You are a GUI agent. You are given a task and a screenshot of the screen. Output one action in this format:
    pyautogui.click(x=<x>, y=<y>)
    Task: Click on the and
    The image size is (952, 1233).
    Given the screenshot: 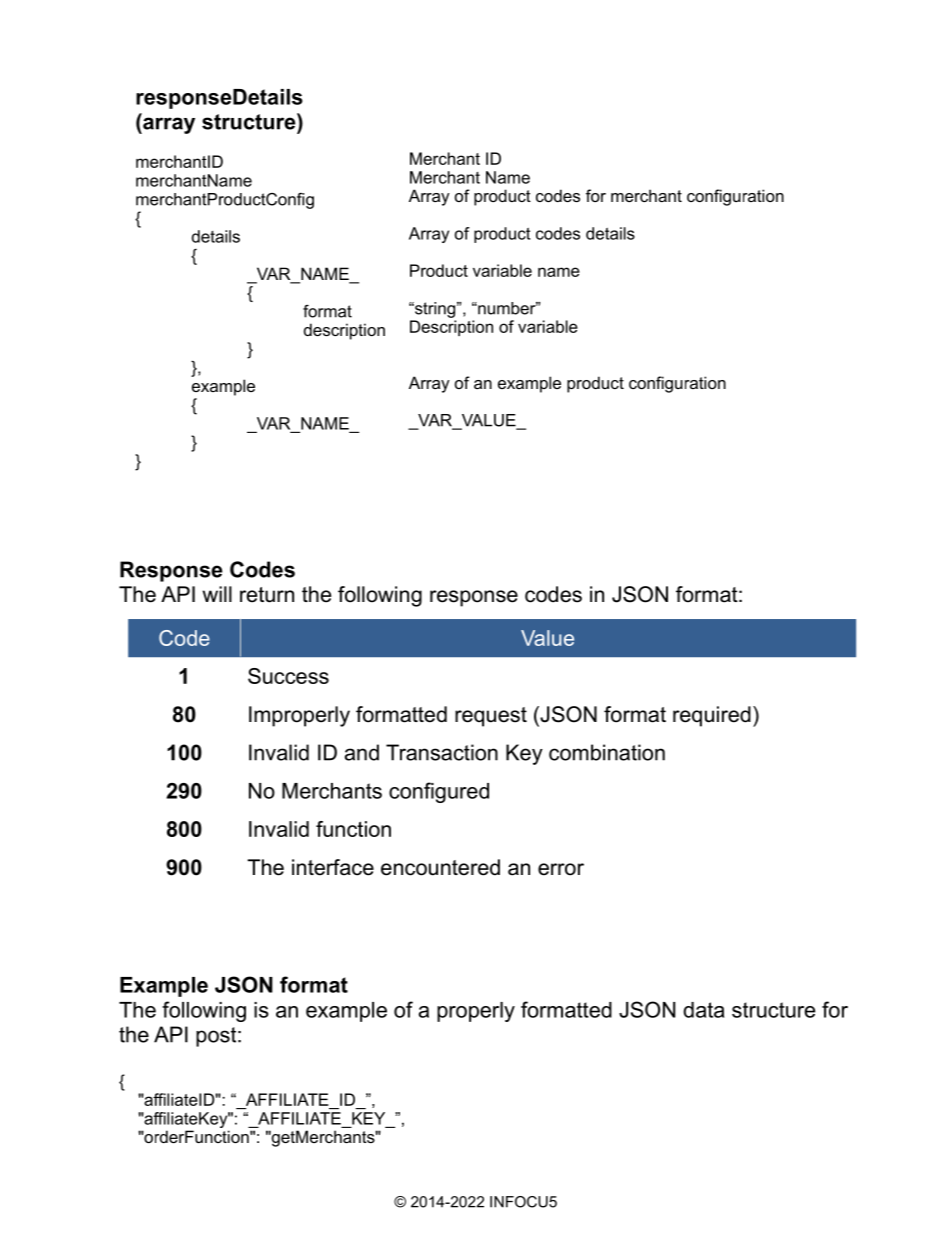 What is the action you would take?
    pyautogui.click(x=362, y=752)
